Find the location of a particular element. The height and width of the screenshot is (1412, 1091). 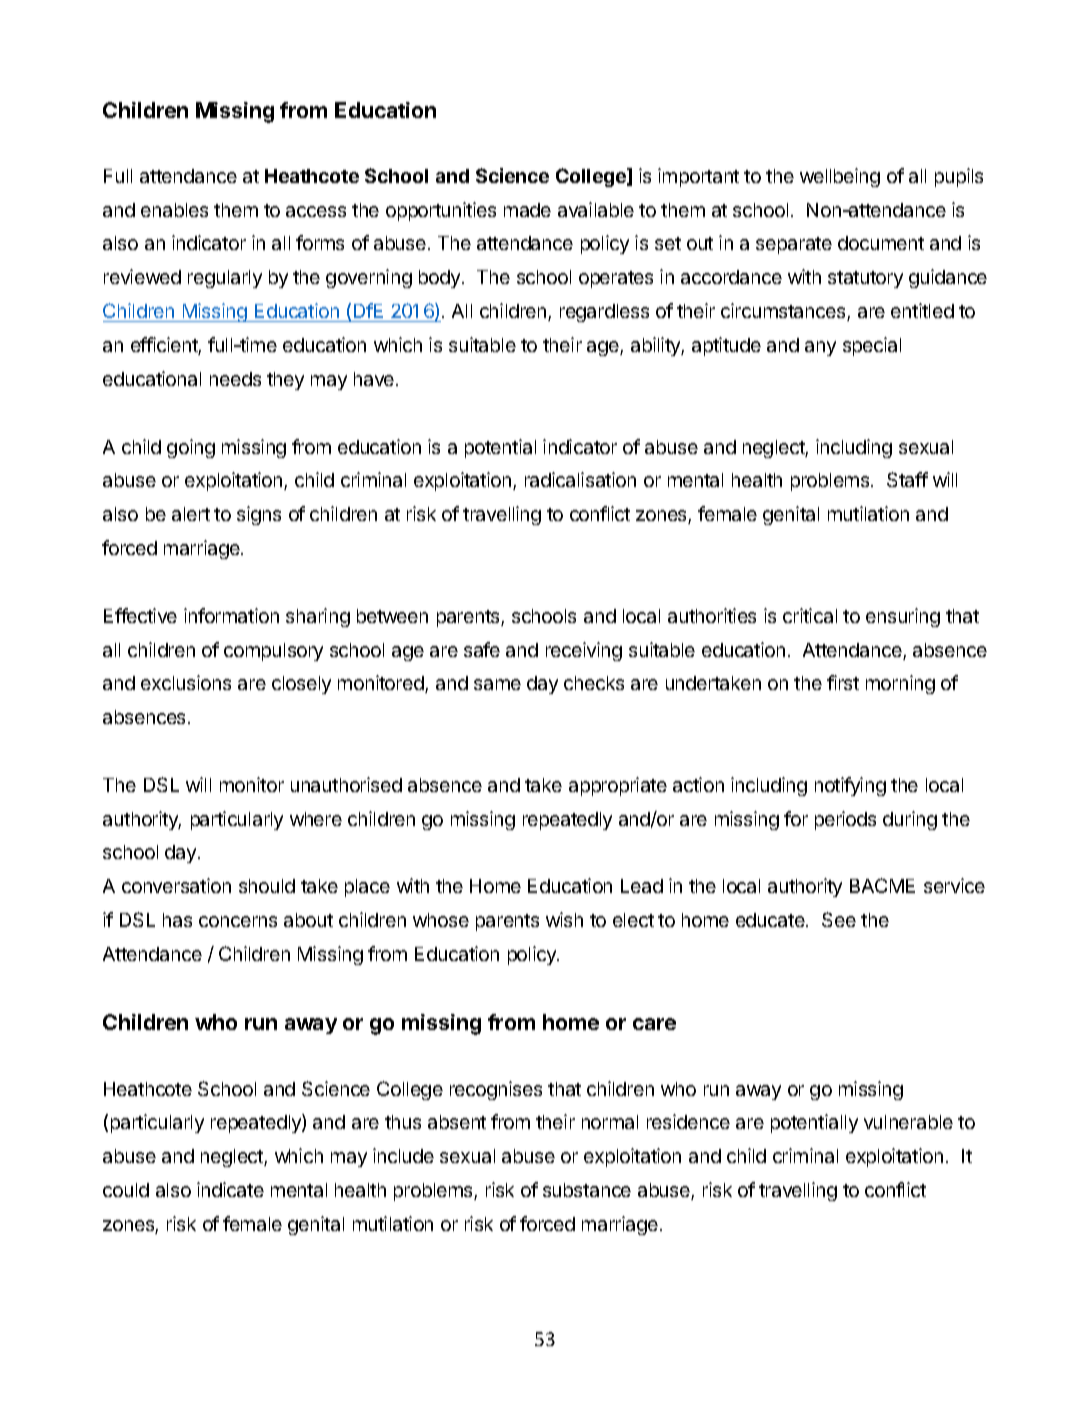

made is located at coordinates (527, 210).
